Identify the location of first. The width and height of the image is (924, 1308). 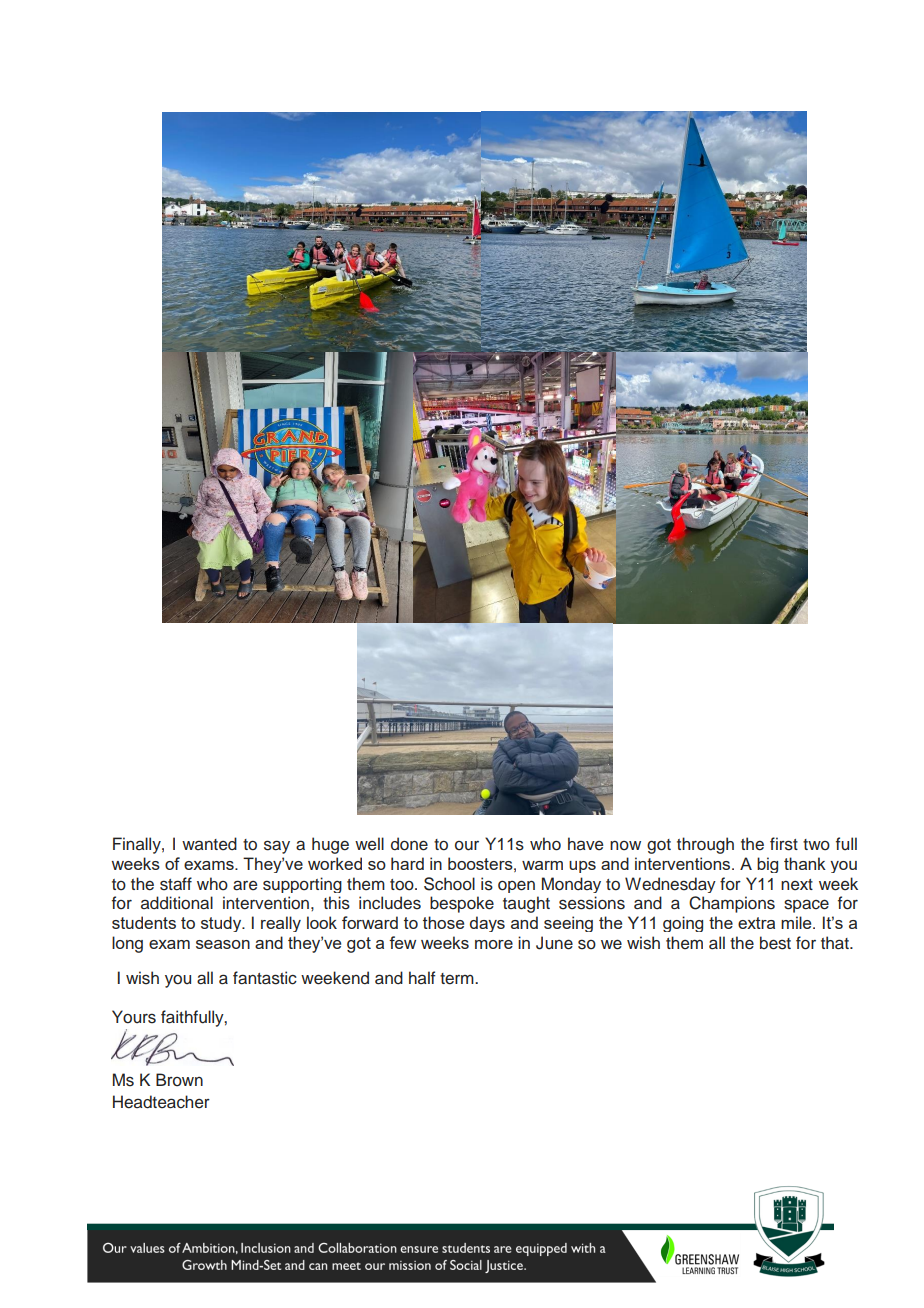
(784, 844).
